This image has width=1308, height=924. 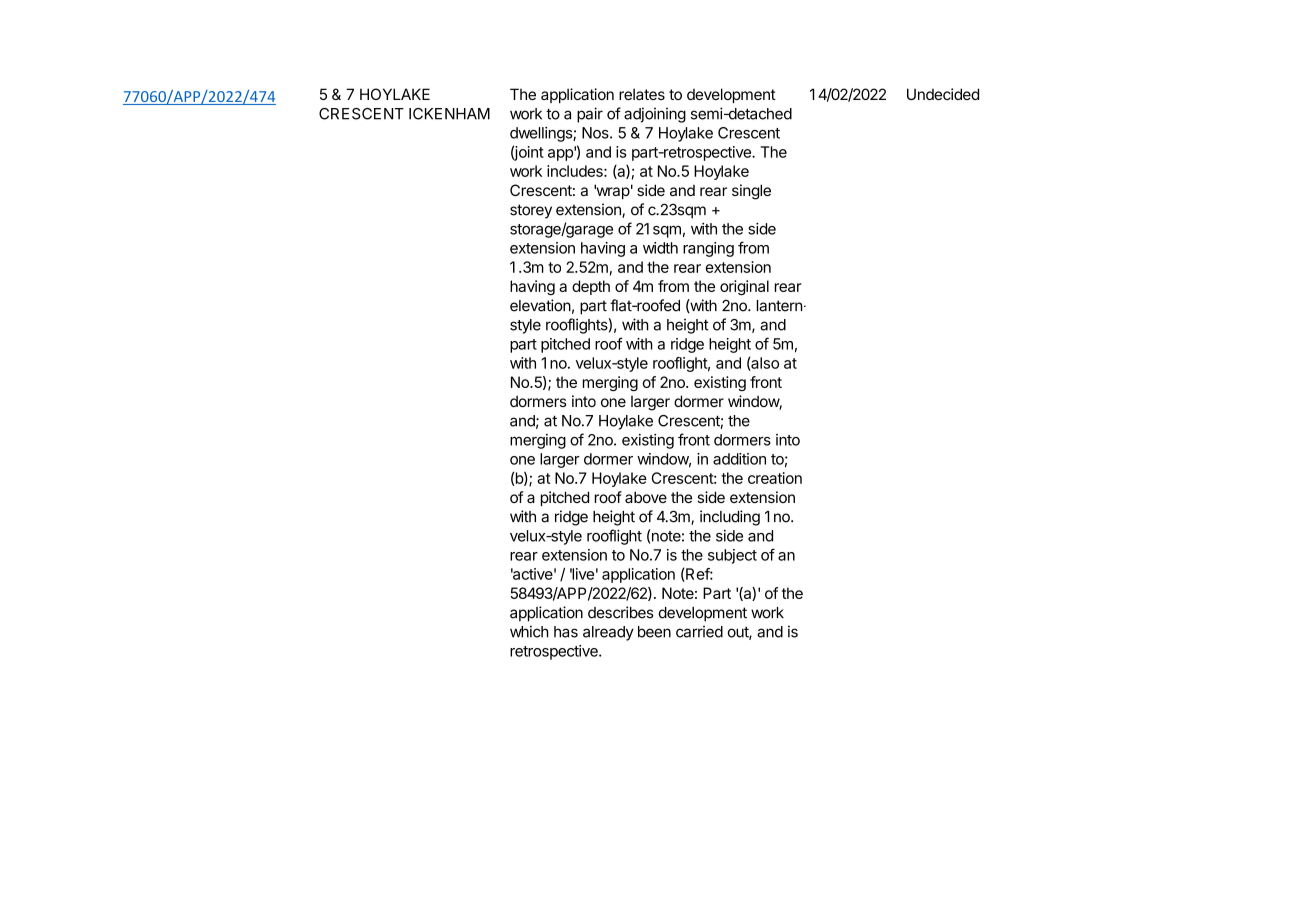 What do you see at coordinates (566, 632) in the image?
I see `has` at bounding box center [566, 632].
